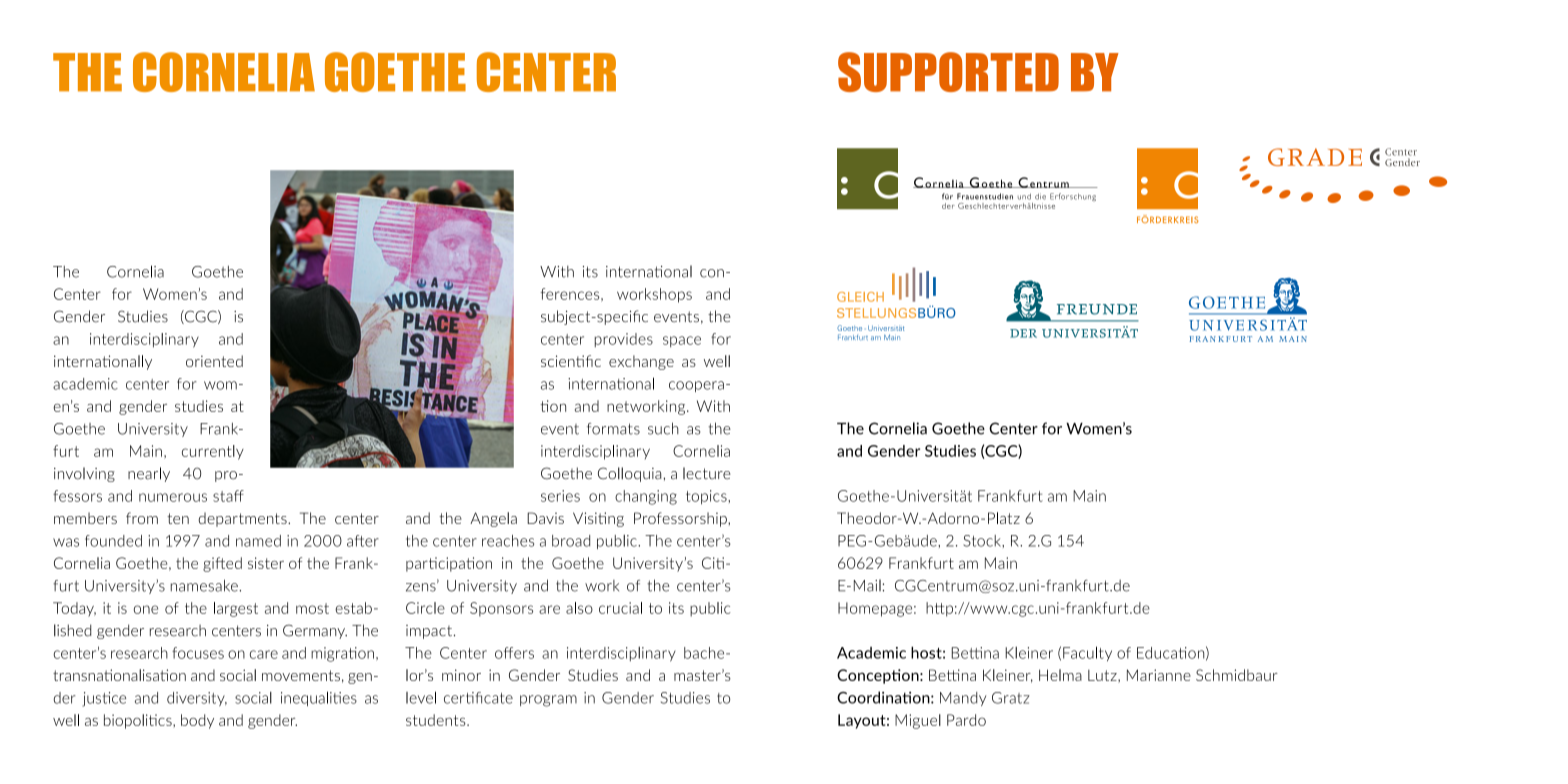 This page has width=1568, height=784. Describe the element at coordinates (948, 72) in the page. I see `SUPPORTED` at that location.
